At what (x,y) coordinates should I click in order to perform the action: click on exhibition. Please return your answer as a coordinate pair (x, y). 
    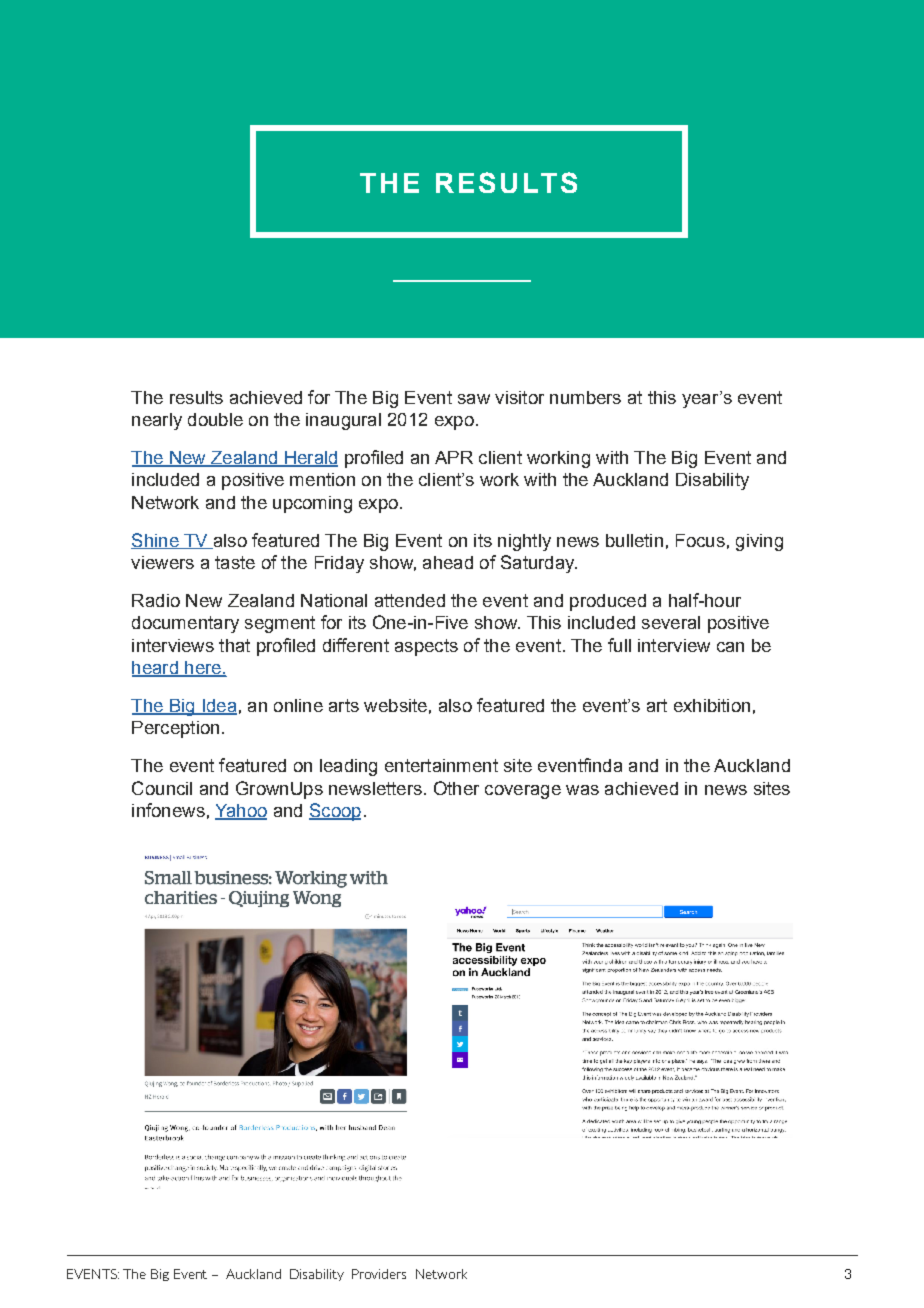
    Looking at the image, I should click on (712, 705).
